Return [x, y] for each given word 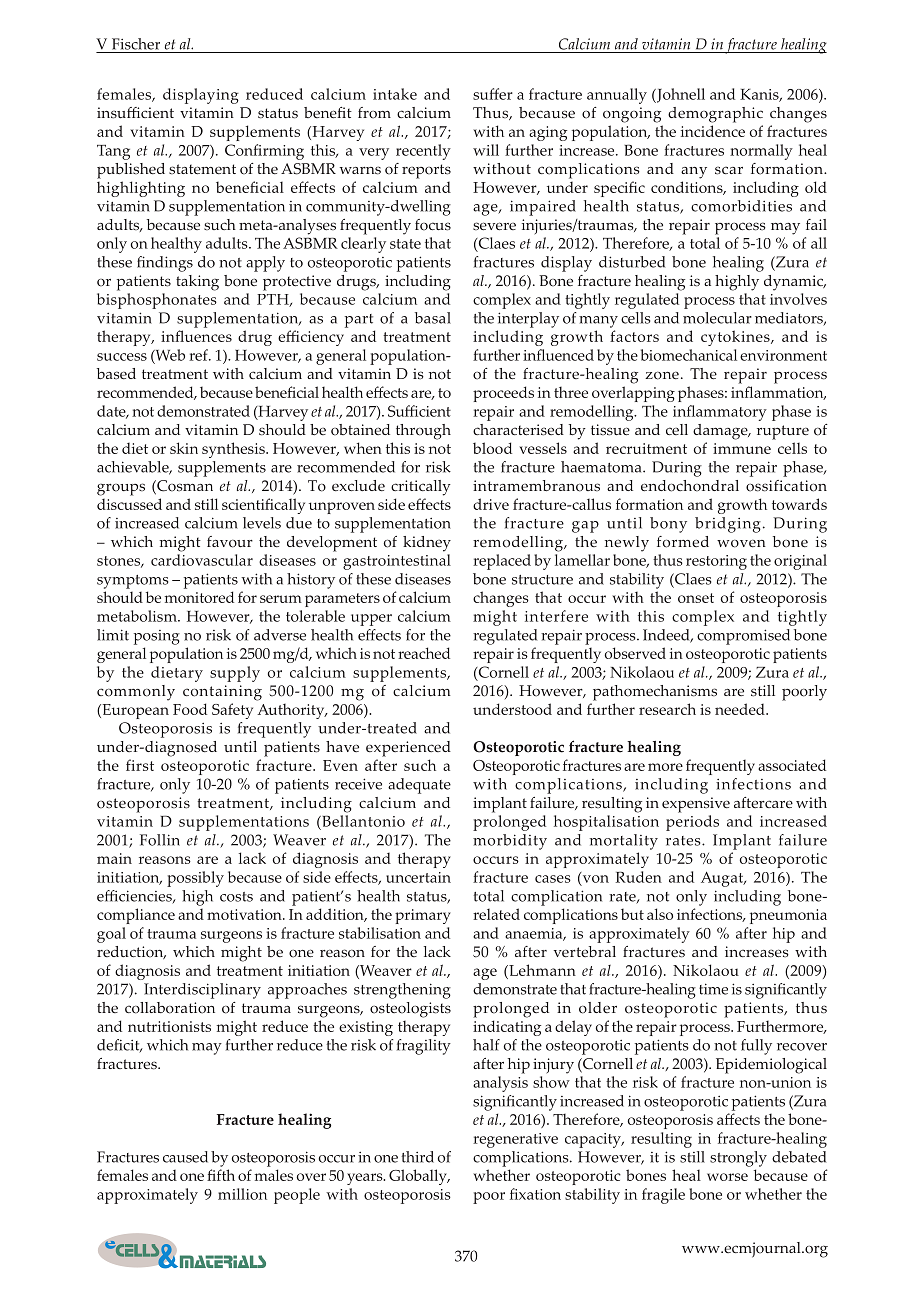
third [417, 1157]
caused [185, 1157]
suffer [493, 94]
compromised [743, 637]
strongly [738, 1159]
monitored [199, 597]
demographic [715, 115]
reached [424, 653]
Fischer [136, 44]
